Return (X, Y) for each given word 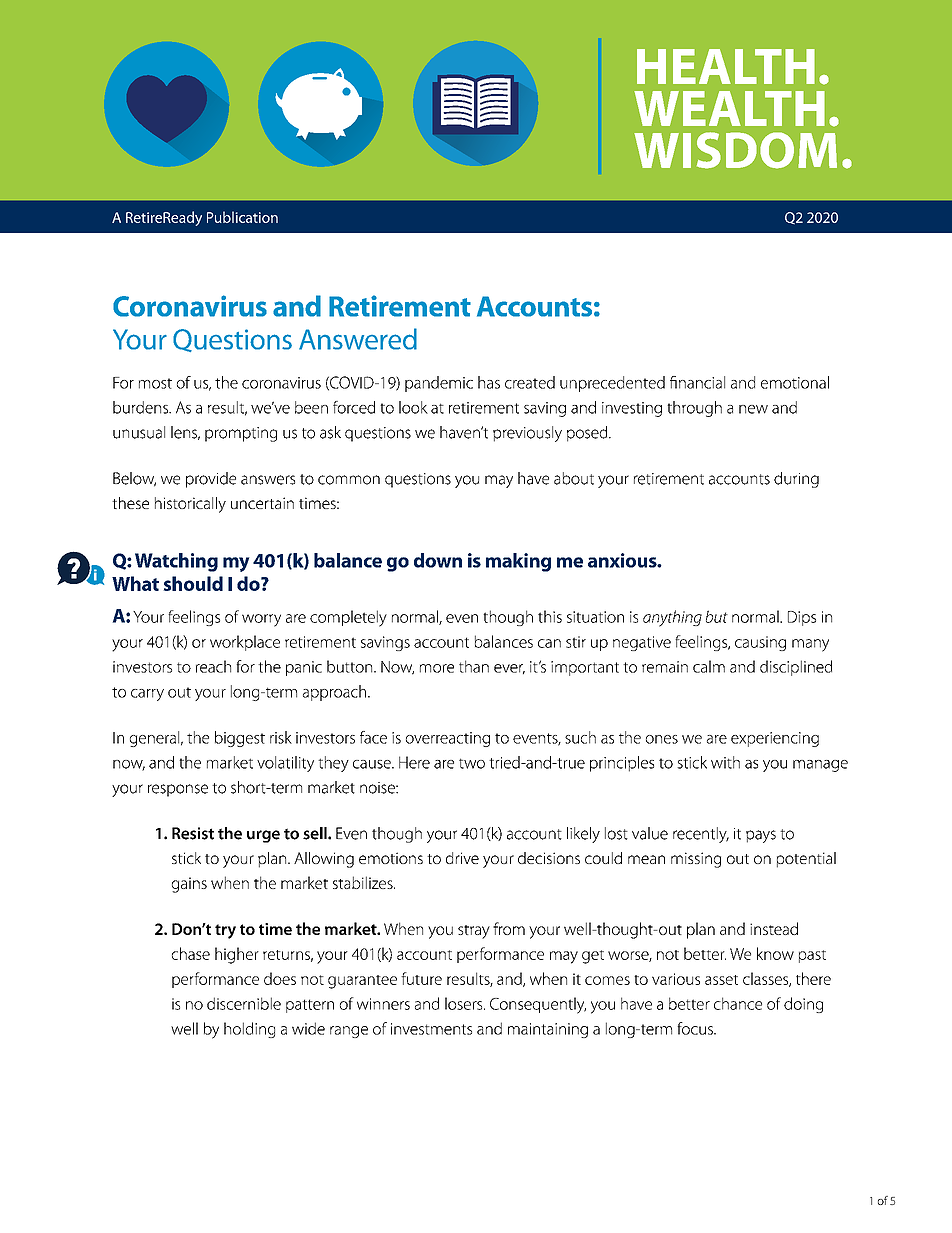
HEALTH (726, 66)
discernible (244, 1003)
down (438, 560)
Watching (176, 562)
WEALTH (729, 108)
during (796, 480)
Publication (242, 217)
